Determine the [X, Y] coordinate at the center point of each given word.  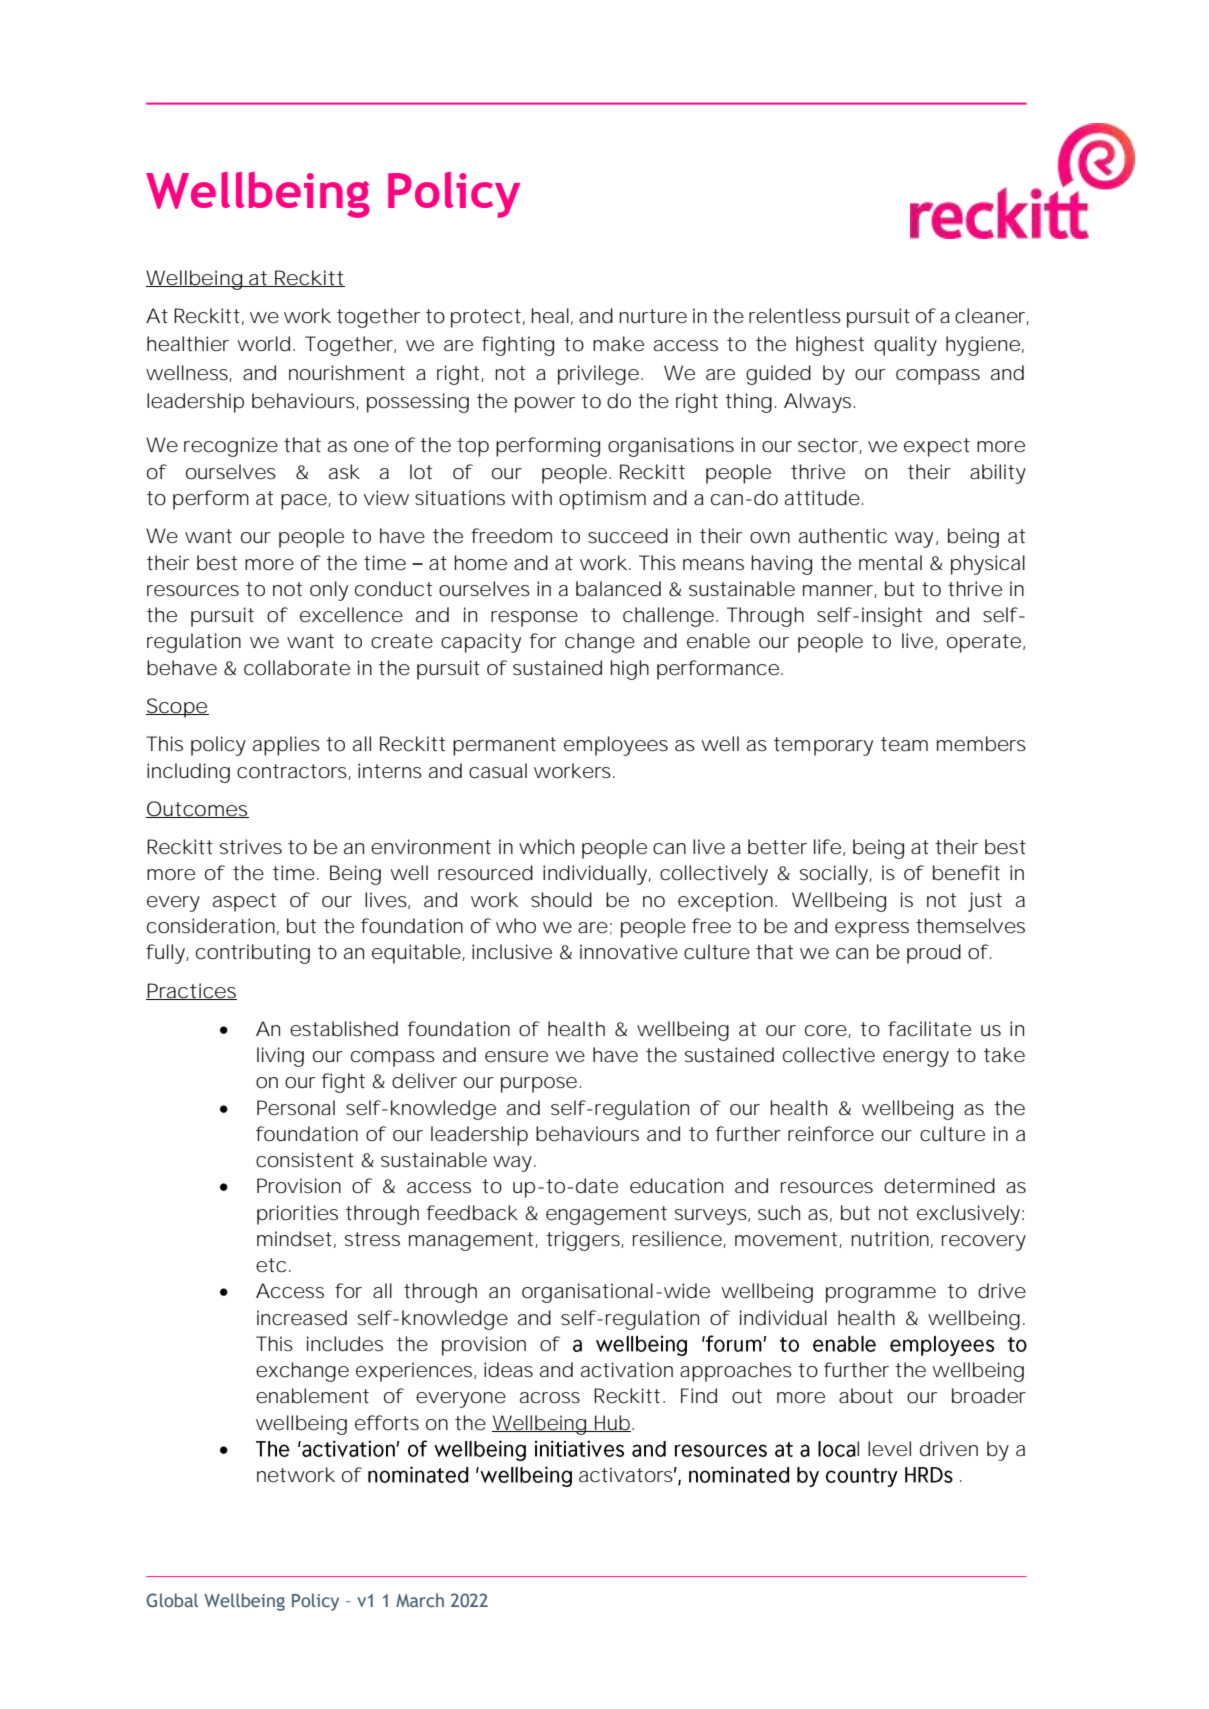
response [534, 619]
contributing [253, 954]
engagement [606, 1215]
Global [172, 1600]
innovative [629, 952]
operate [984, 643]
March [420, 1600]
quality [905, 346]
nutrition [890, 1239]
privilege [598, 375]
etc [271, 1265]
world [264, 344]
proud [934, 954]
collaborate [297, 668]
